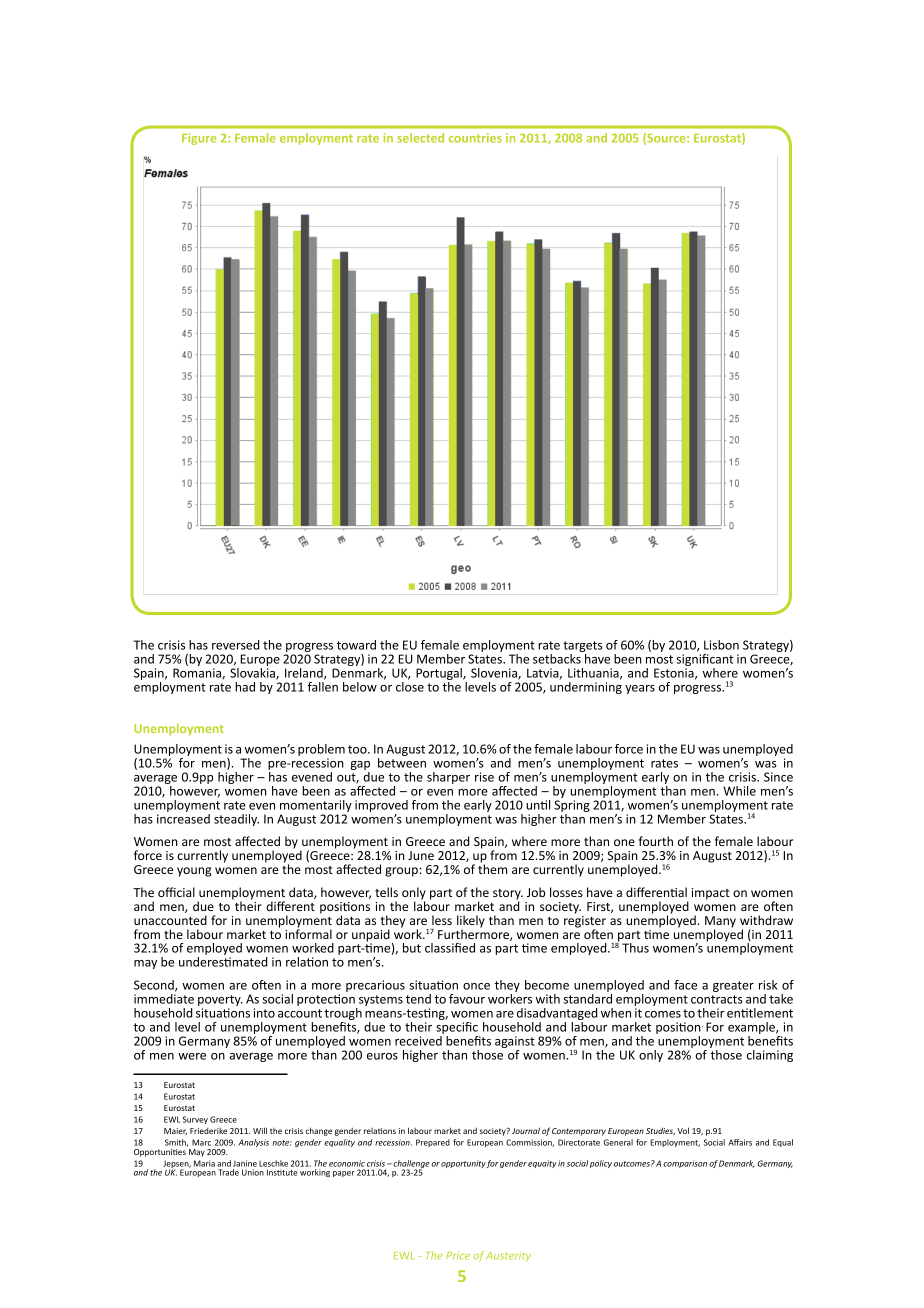 Image resolution: width=924 pixels, height=1308 pixels. What do you see at coordinates (721, 645) in the image?
I see `Lisbon` at bounding box center [721, 645].
